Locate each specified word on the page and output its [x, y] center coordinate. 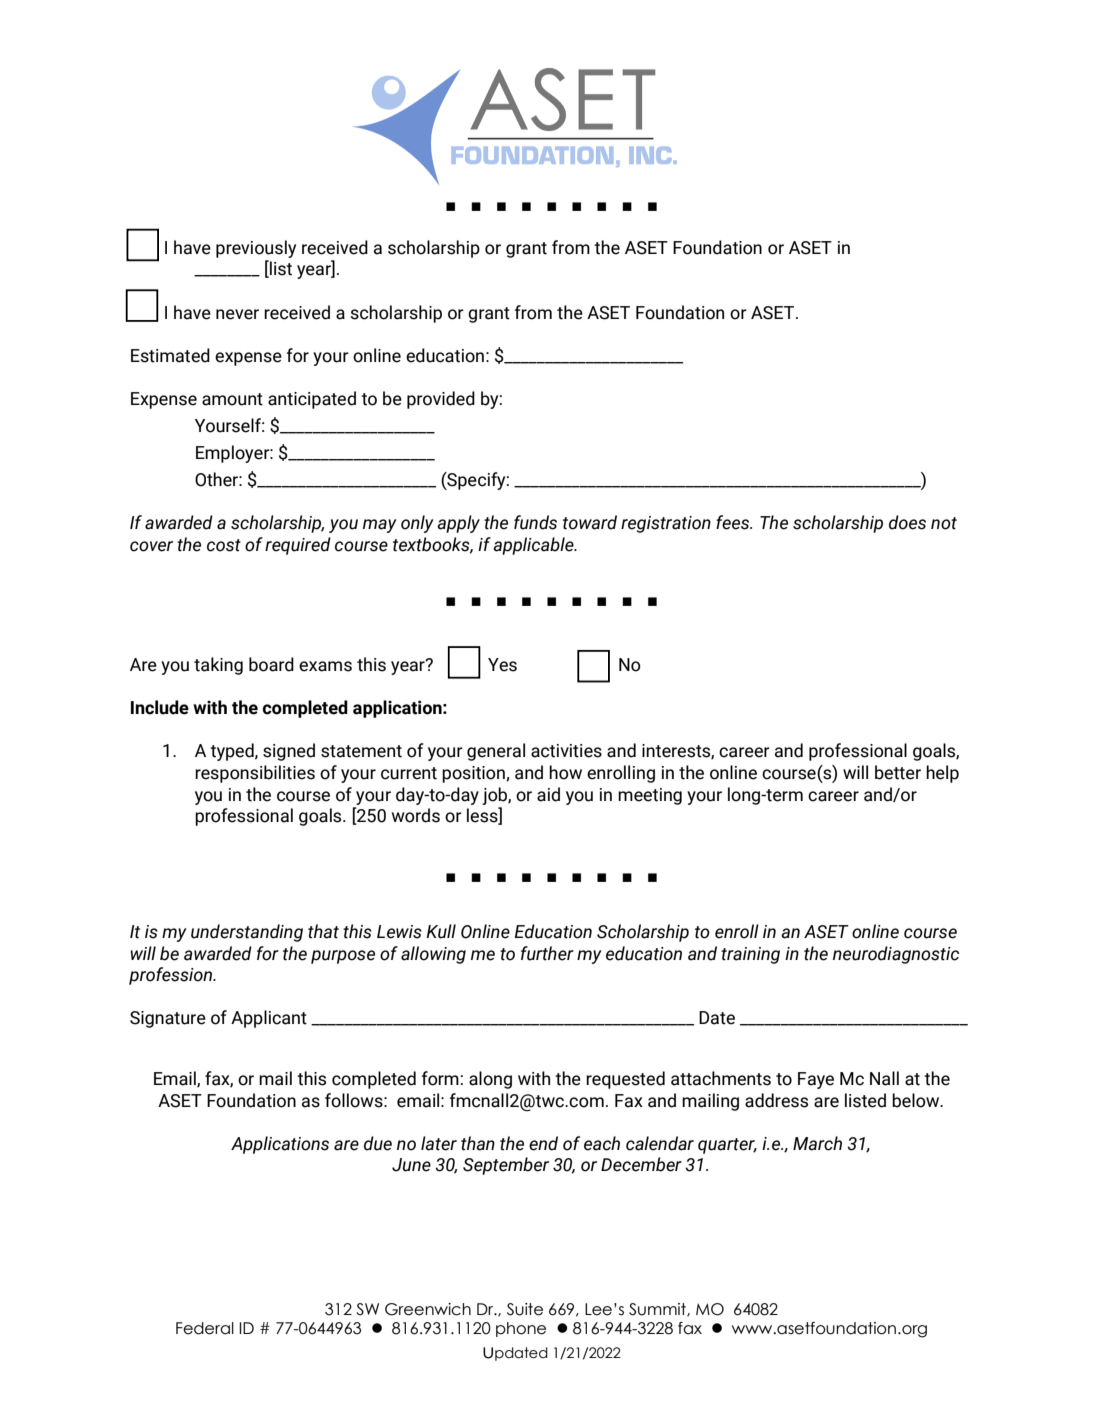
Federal [205, 1328]
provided [441, 400]
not [944, 523]
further [547, 953]
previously [256, 249]
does [907, 522]
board [271, 664]
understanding [247, 933]
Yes [502, 665]
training [750, 955]
